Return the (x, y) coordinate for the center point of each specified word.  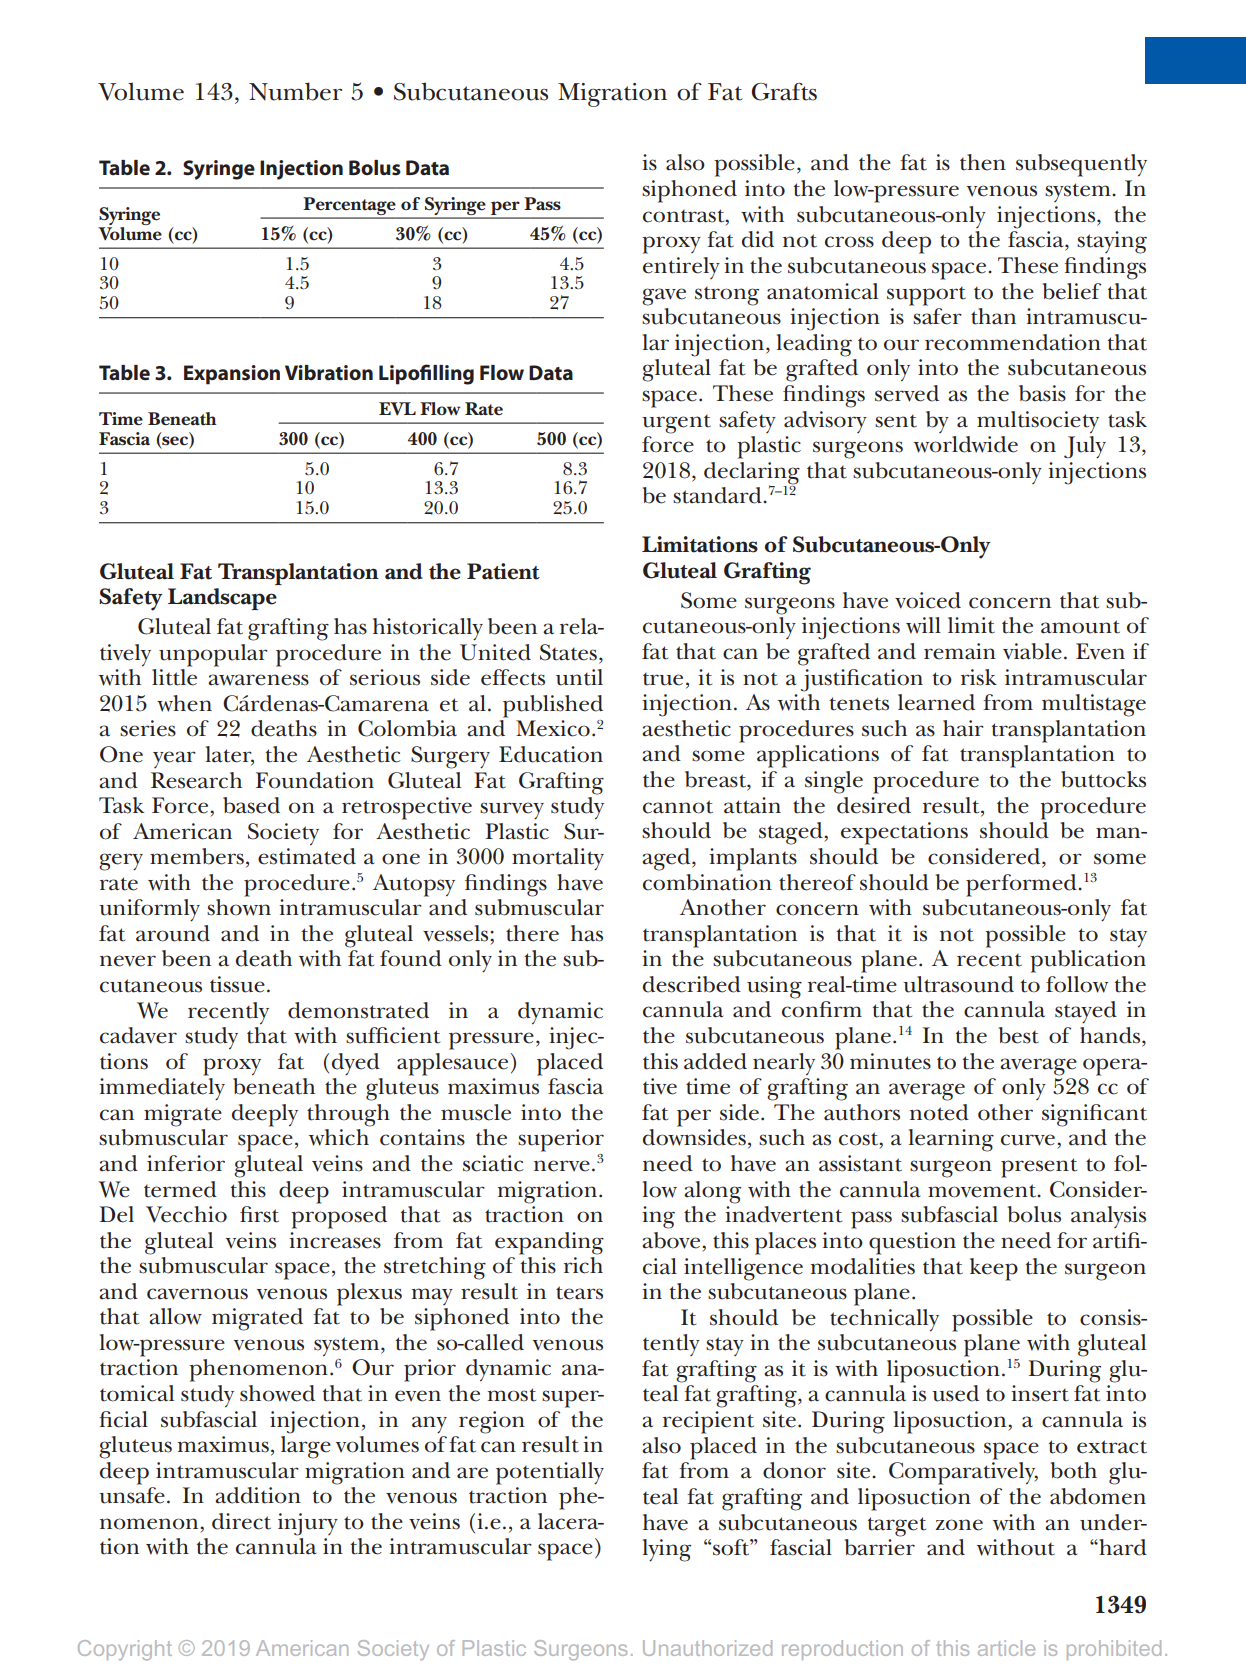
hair (963, 728)
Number (295, 91)
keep (994, 1269)
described (692, 984)
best (1019, 1035)
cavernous (197, 1294)
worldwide (966, 444)
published (553, 706)
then (983, 162)
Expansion (232, 375)
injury (308, 1524)
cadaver (138, 1035)
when (184, 703)
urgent (676, 424)
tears (579, 1293)
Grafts (784, 92)
